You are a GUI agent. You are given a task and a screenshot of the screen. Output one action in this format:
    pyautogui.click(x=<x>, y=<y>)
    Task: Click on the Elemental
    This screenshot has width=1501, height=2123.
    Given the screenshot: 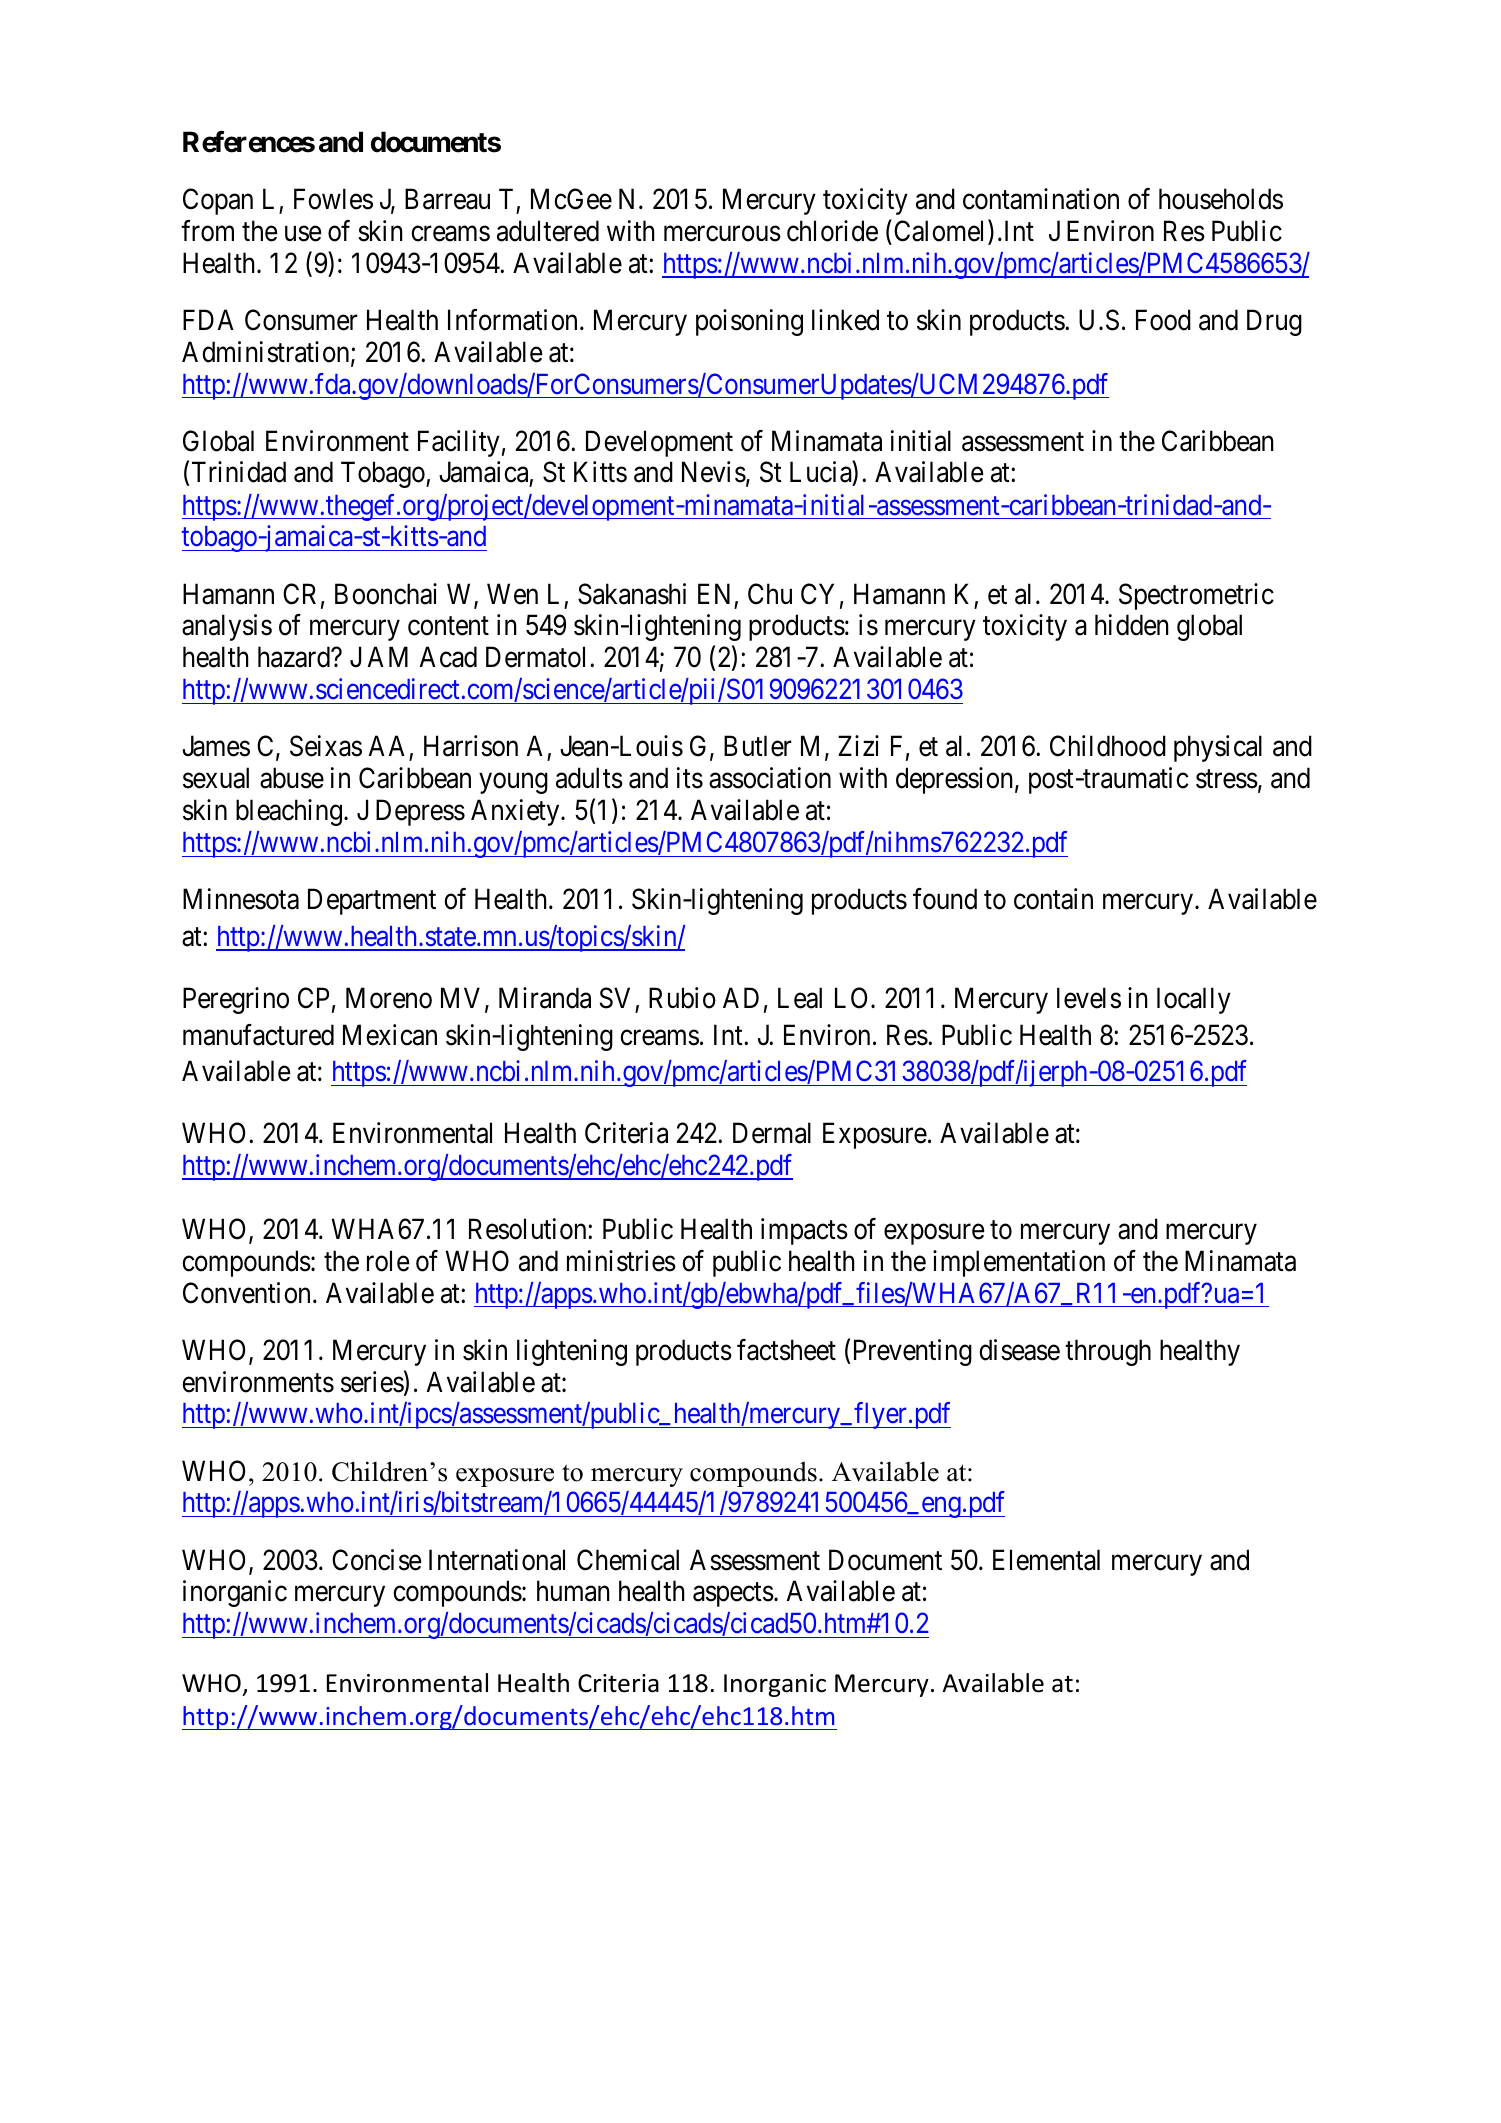 What is the action you would take?
    pyautogui.click(x=1046, y=1560)
